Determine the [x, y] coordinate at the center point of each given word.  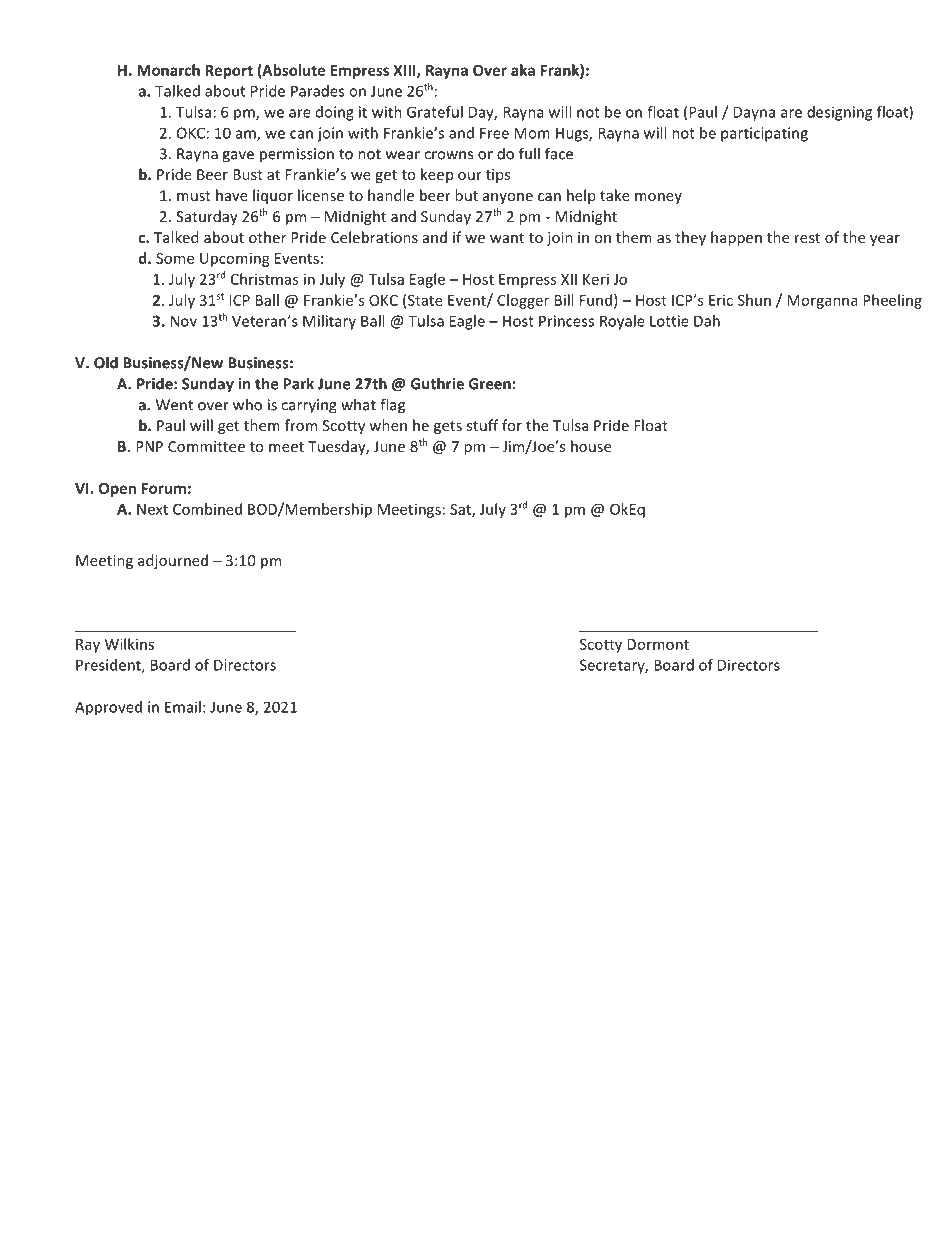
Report [229, 72]
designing [839, 113]
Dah [707, 321]
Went [174, 405]
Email [183, 707]
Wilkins [129, 644]
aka [523, 70]
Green [490, 384]
